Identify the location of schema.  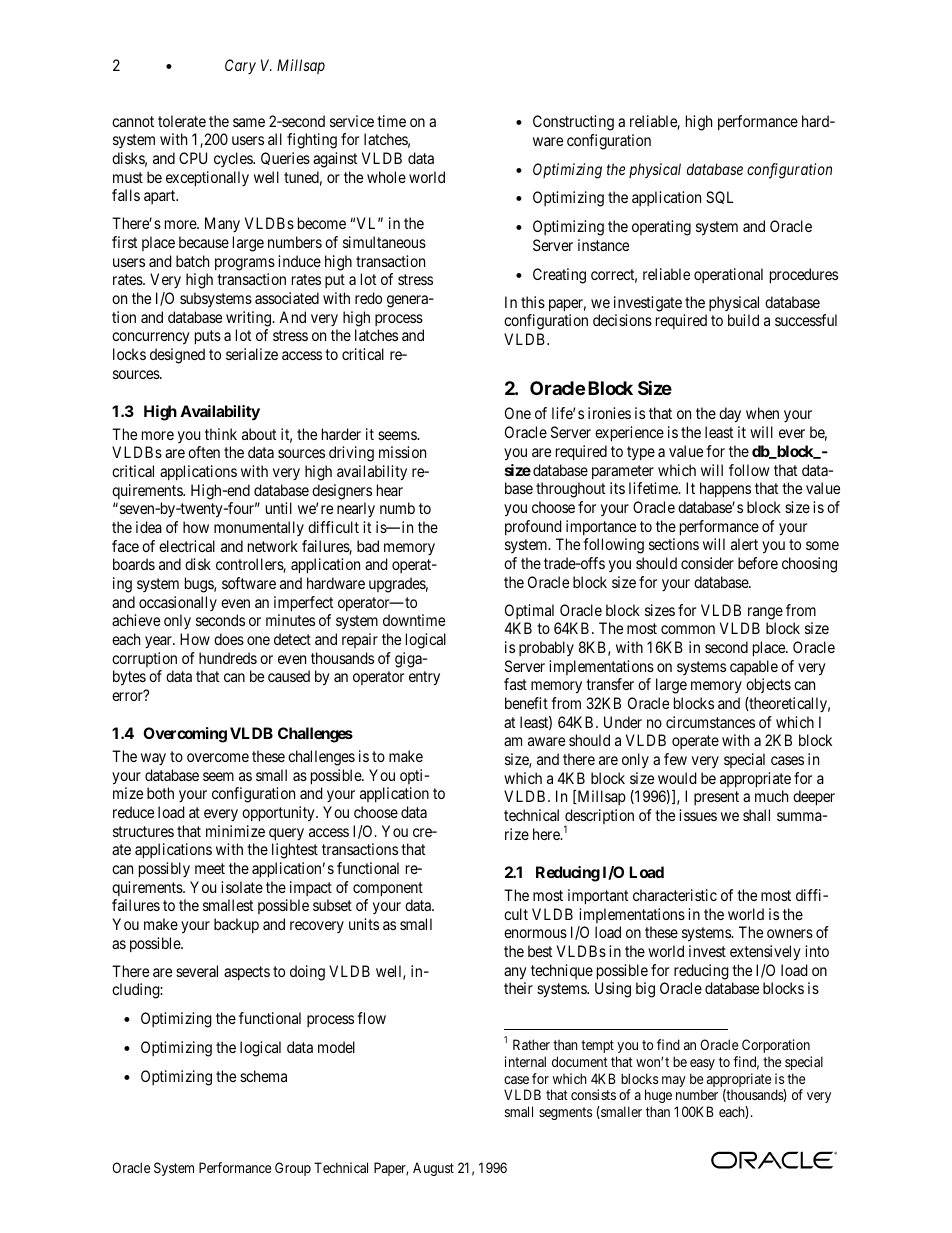
(263, 1076).
